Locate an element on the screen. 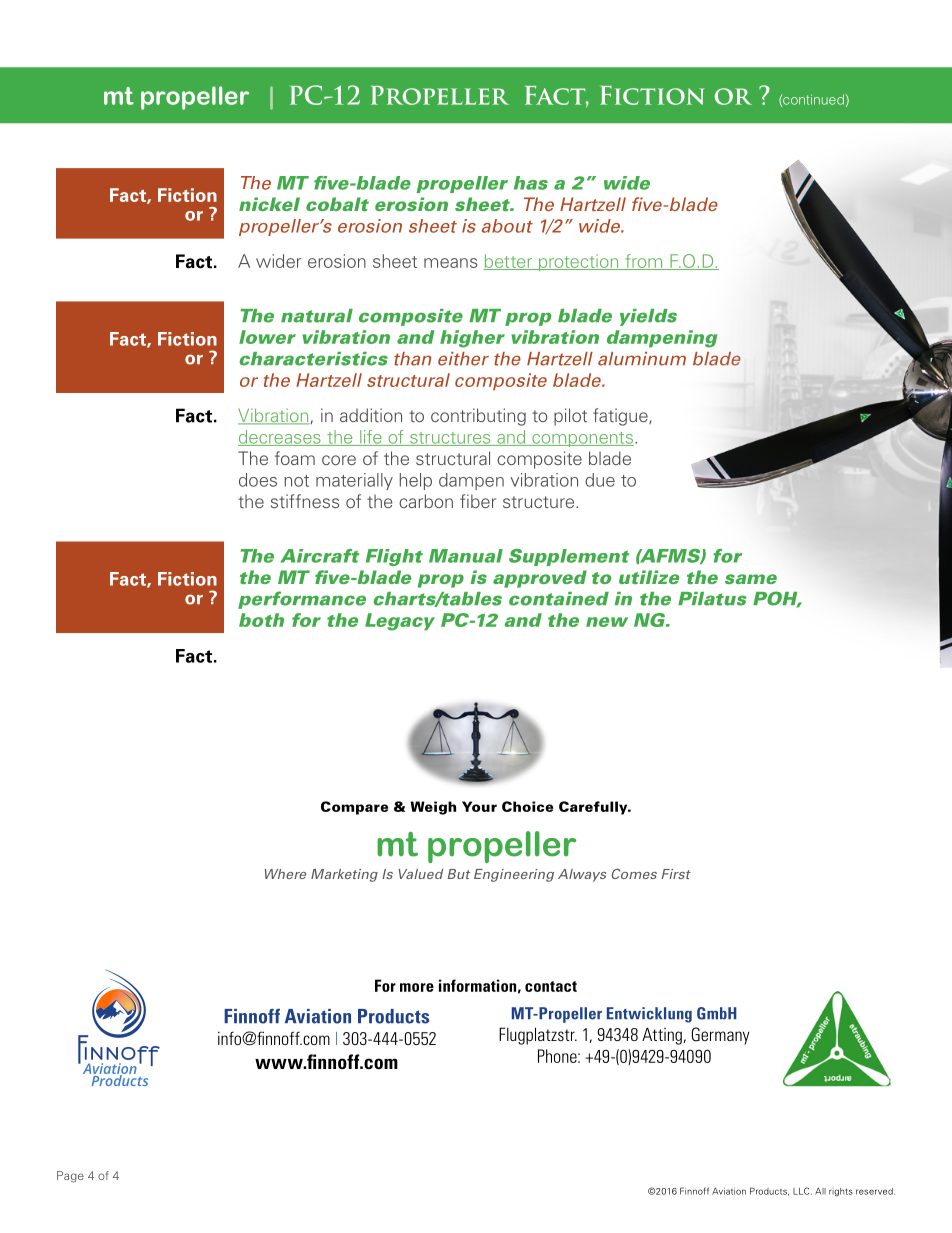 The height and width of the screenshot is (1233, 952). Legacy is located at coordinates (400, 622).
